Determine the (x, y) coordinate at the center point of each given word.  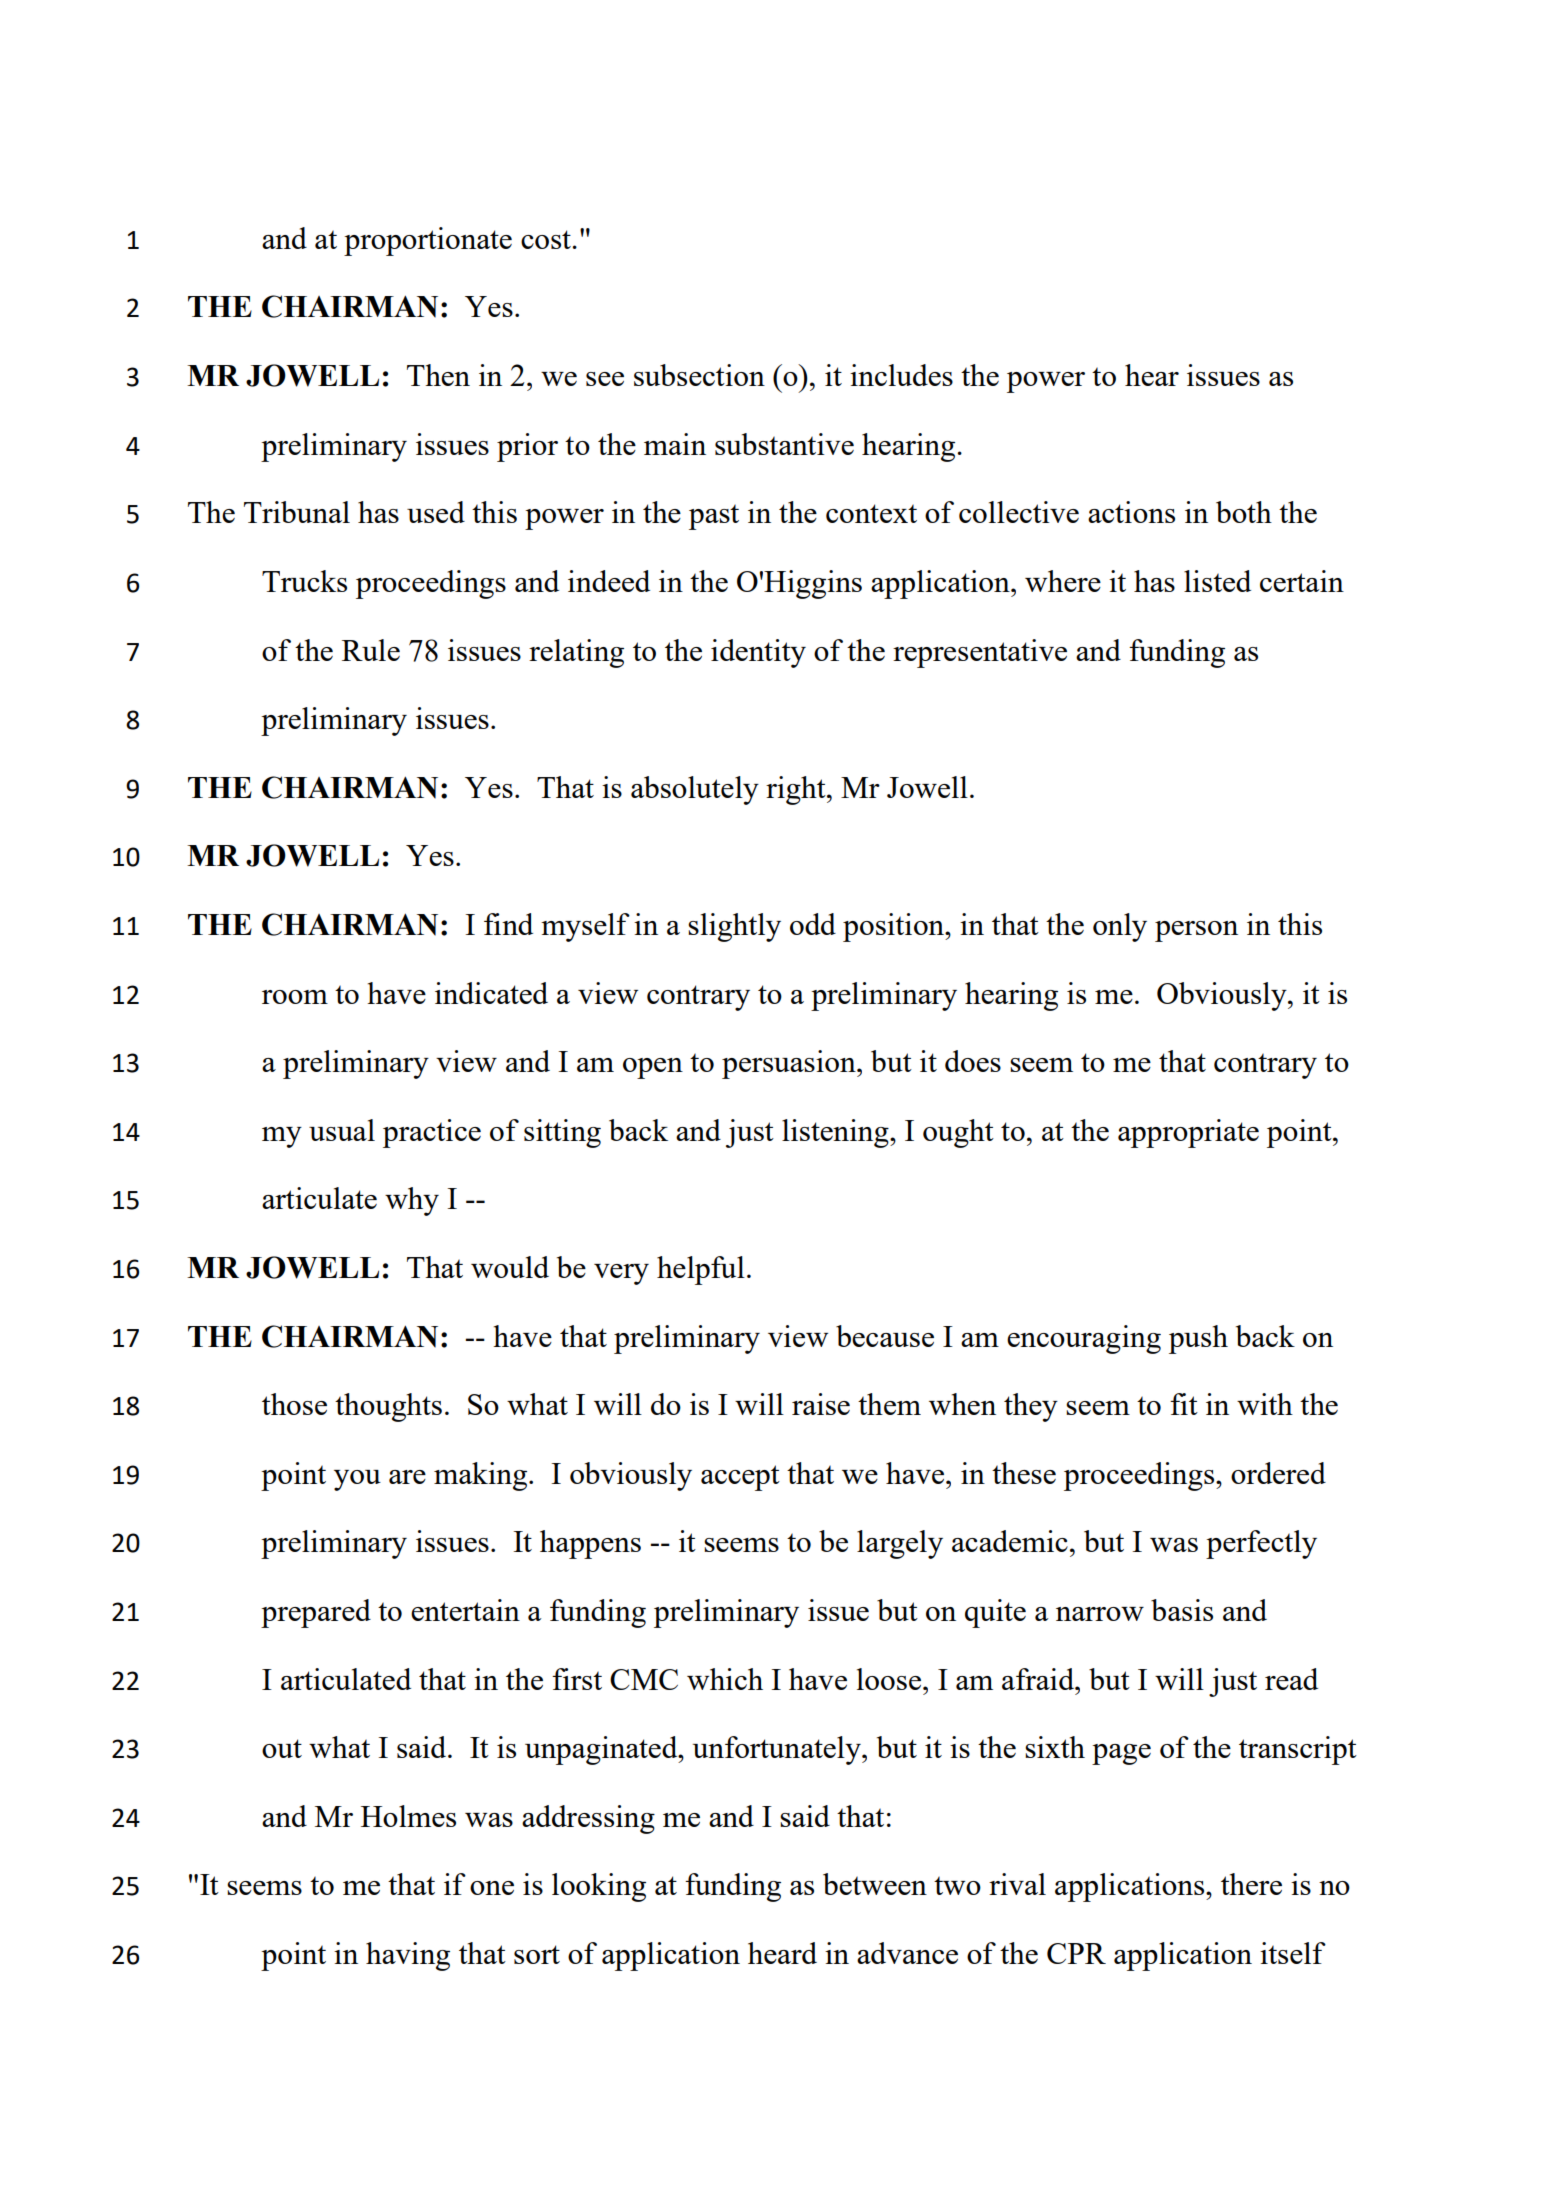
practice (432, 1133)
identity (758, 653)
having (408, 1956)
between (875, 1884)
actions (1131, 512)
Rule (371, 650)
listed (1217, 581)
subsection (699, 375)
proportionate (428, 241)
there (1251, 1884)
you (357, 1480)
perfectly (1261, 1544)
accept (740, 1478)
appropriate (1188, 1133)
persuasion (790, 1064)
